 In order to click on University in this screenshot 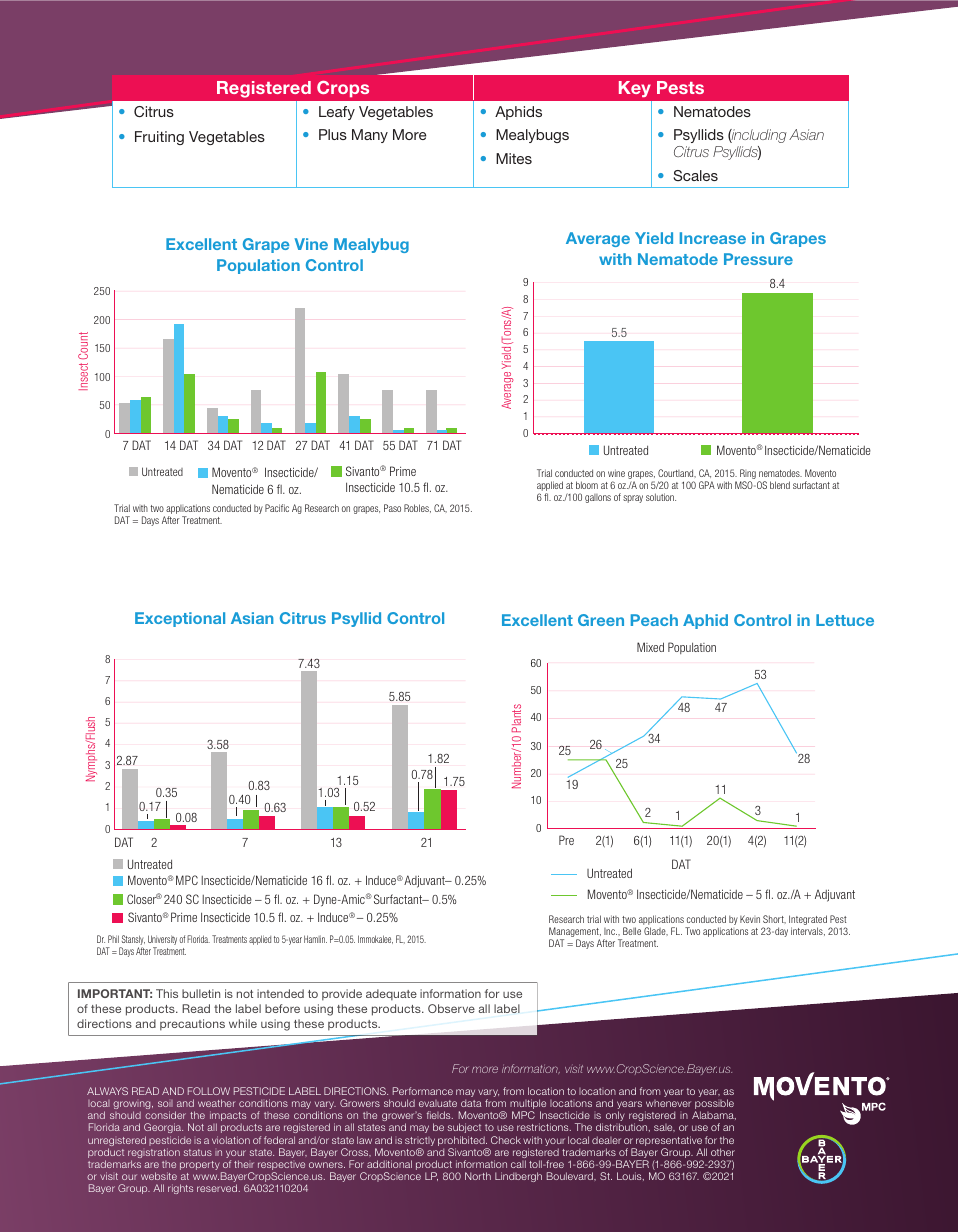, I will do `click(162, 941)`.
